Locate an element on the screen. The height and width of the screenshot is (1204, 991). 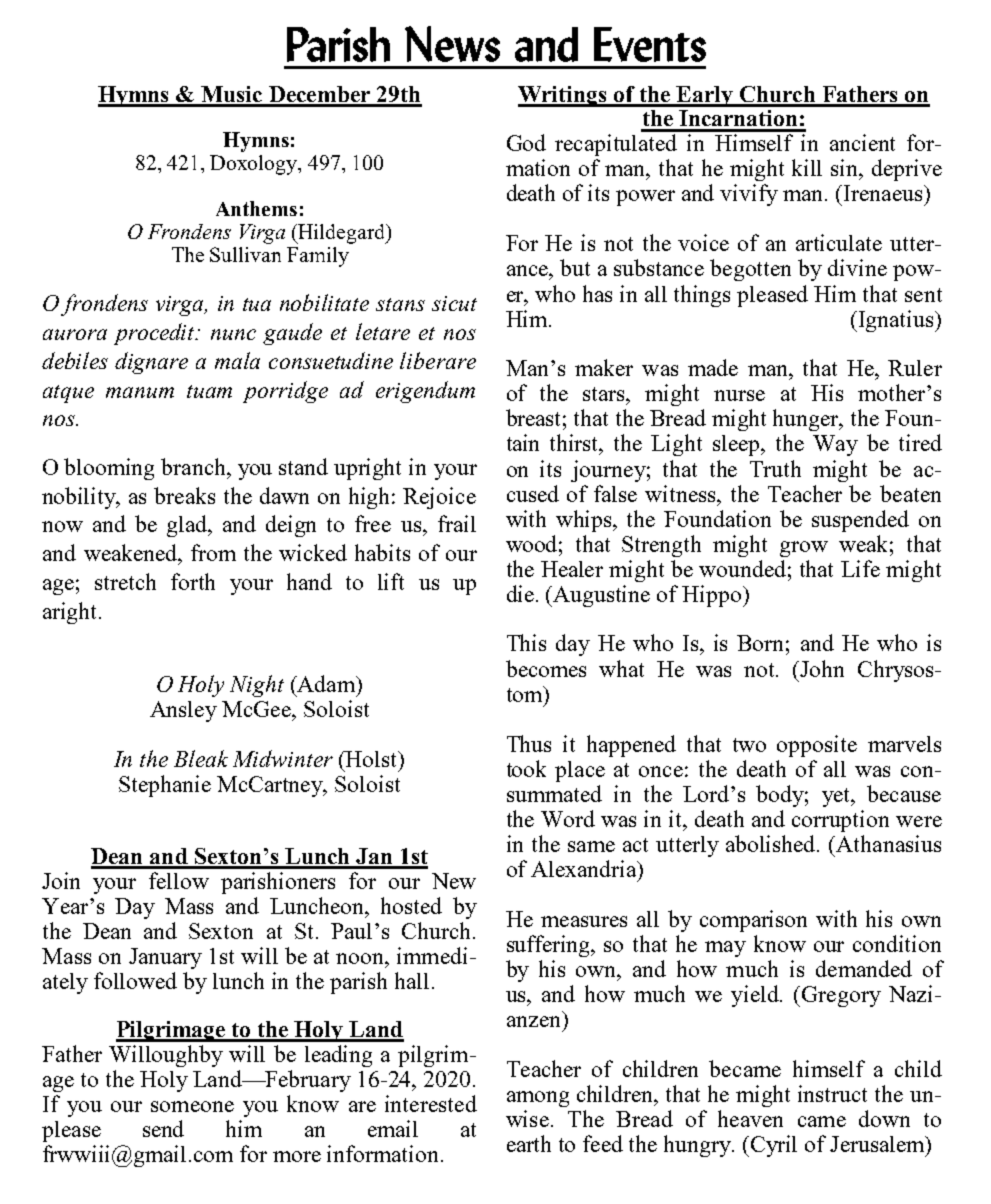
hunger is located at coordinates (807, 420).
